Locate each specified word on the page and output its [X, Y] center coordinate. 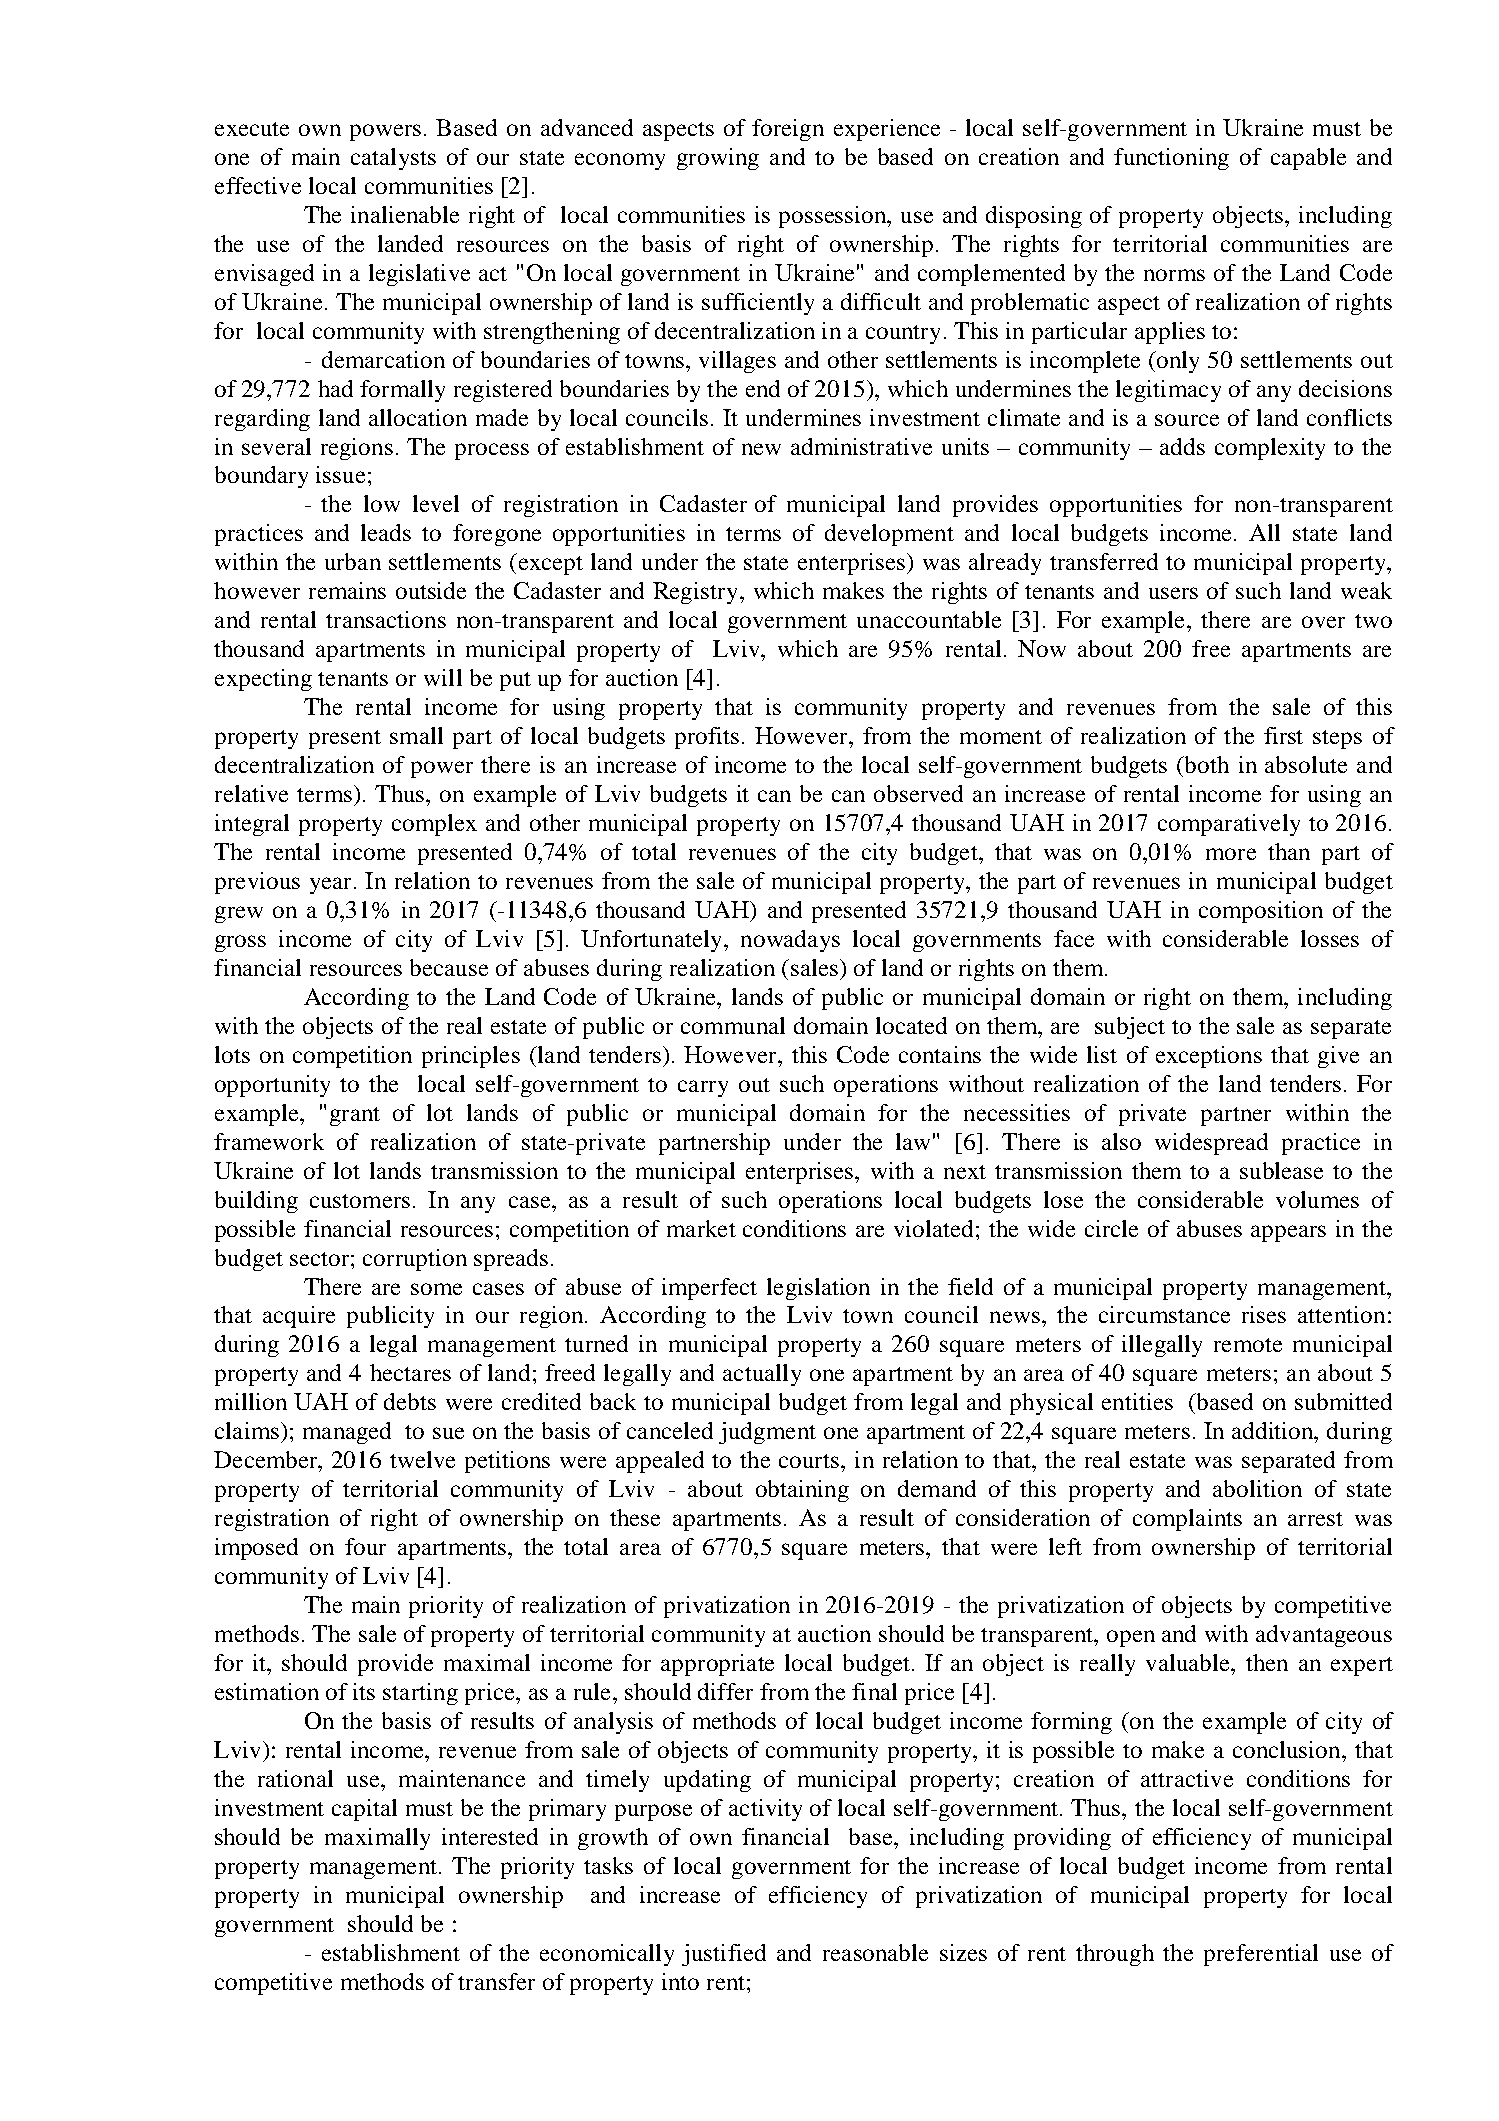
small [416, 735]
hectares [410, 1372]
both [1206, 764]
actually [762, 1375]
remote [1248, 1345]
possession [834, 217]
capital [364, 1810]
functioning [1171, 159]
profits [707, 738]
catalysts [393, 159]
